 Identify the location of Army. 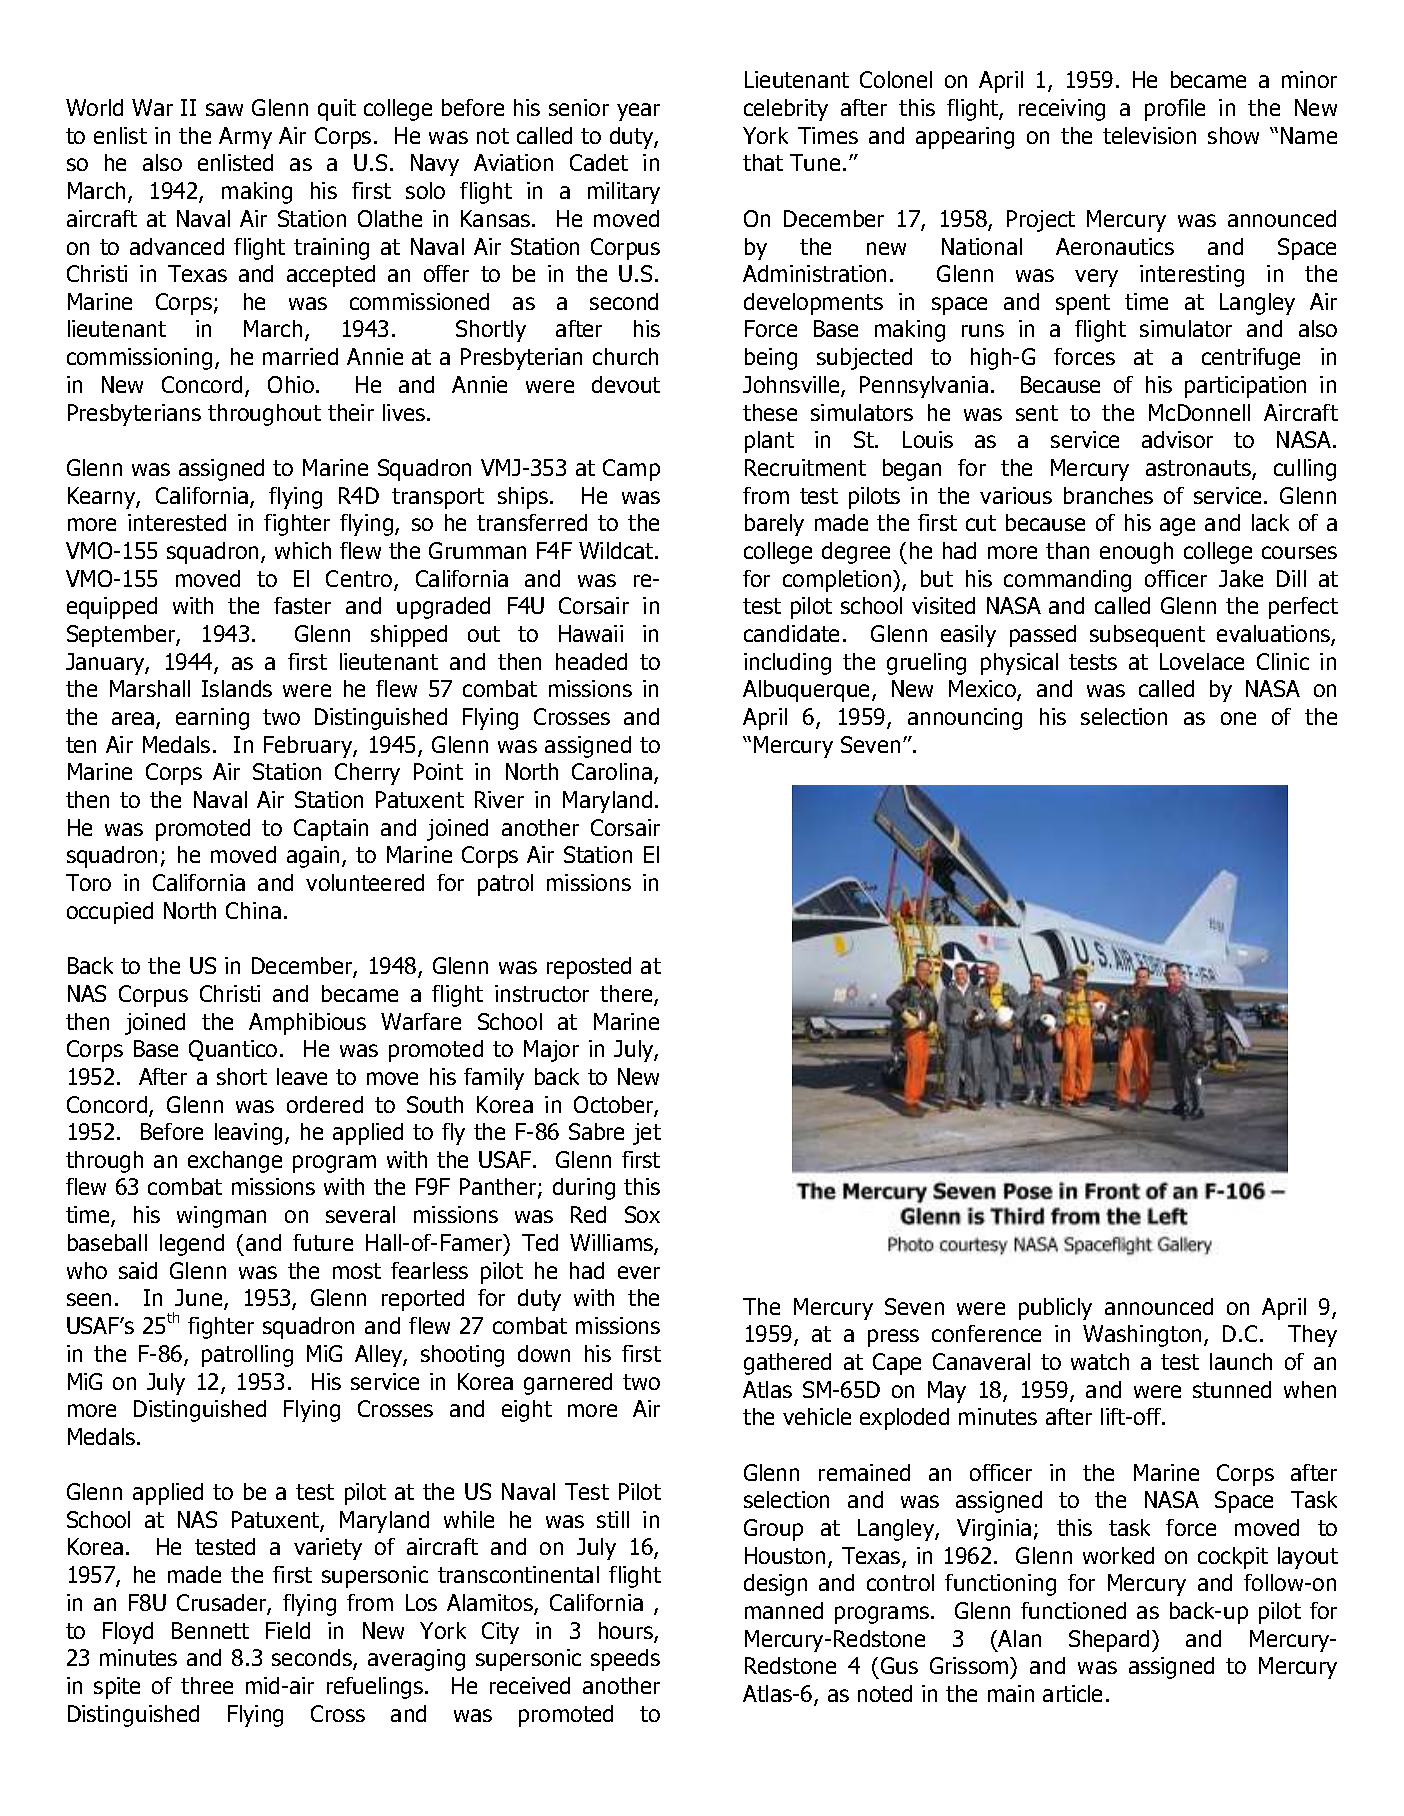
(245, 138).
